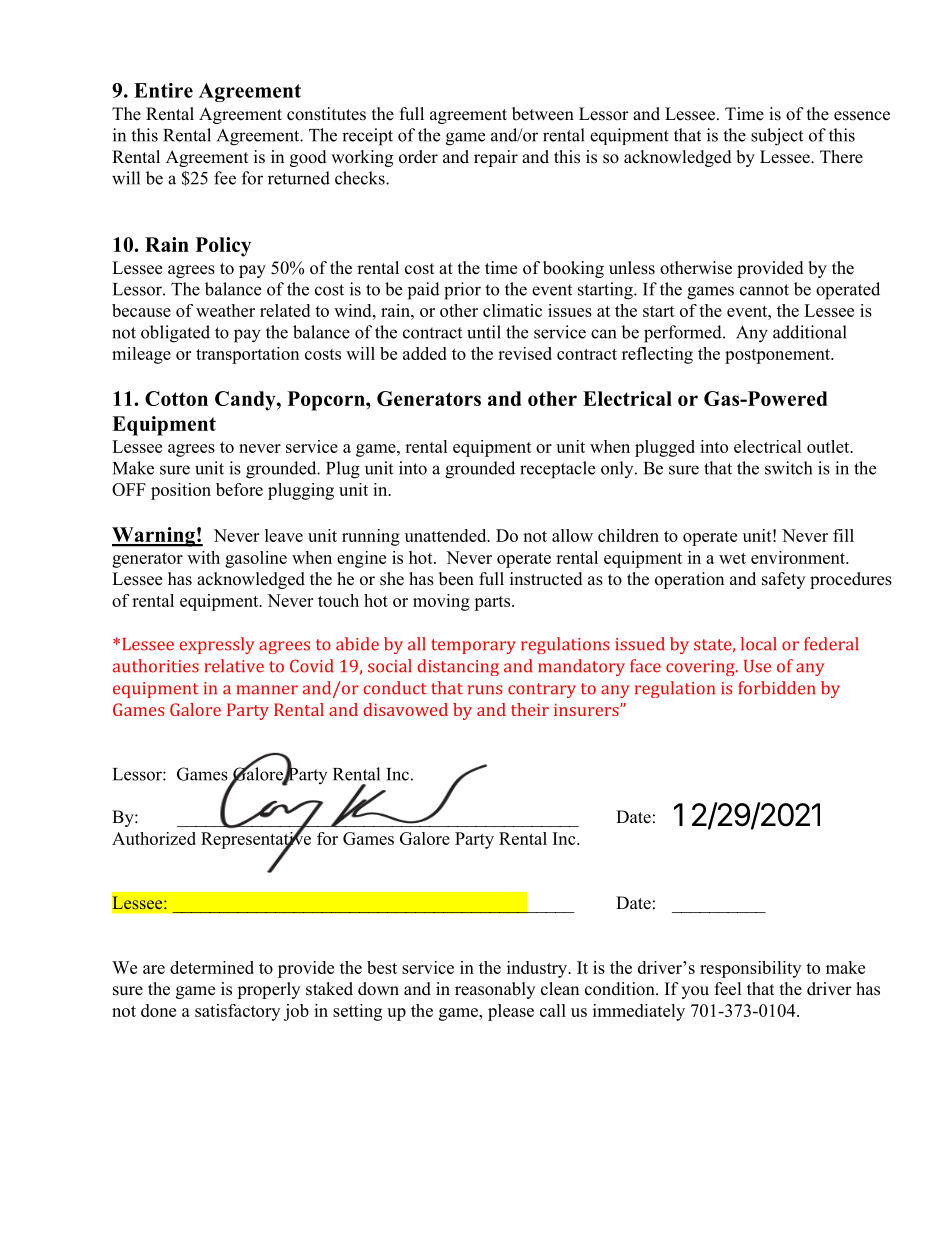 This page has width=952, height=1233. Describe the element at coordinates (759, 644) in the page. I see `local` at that location.
